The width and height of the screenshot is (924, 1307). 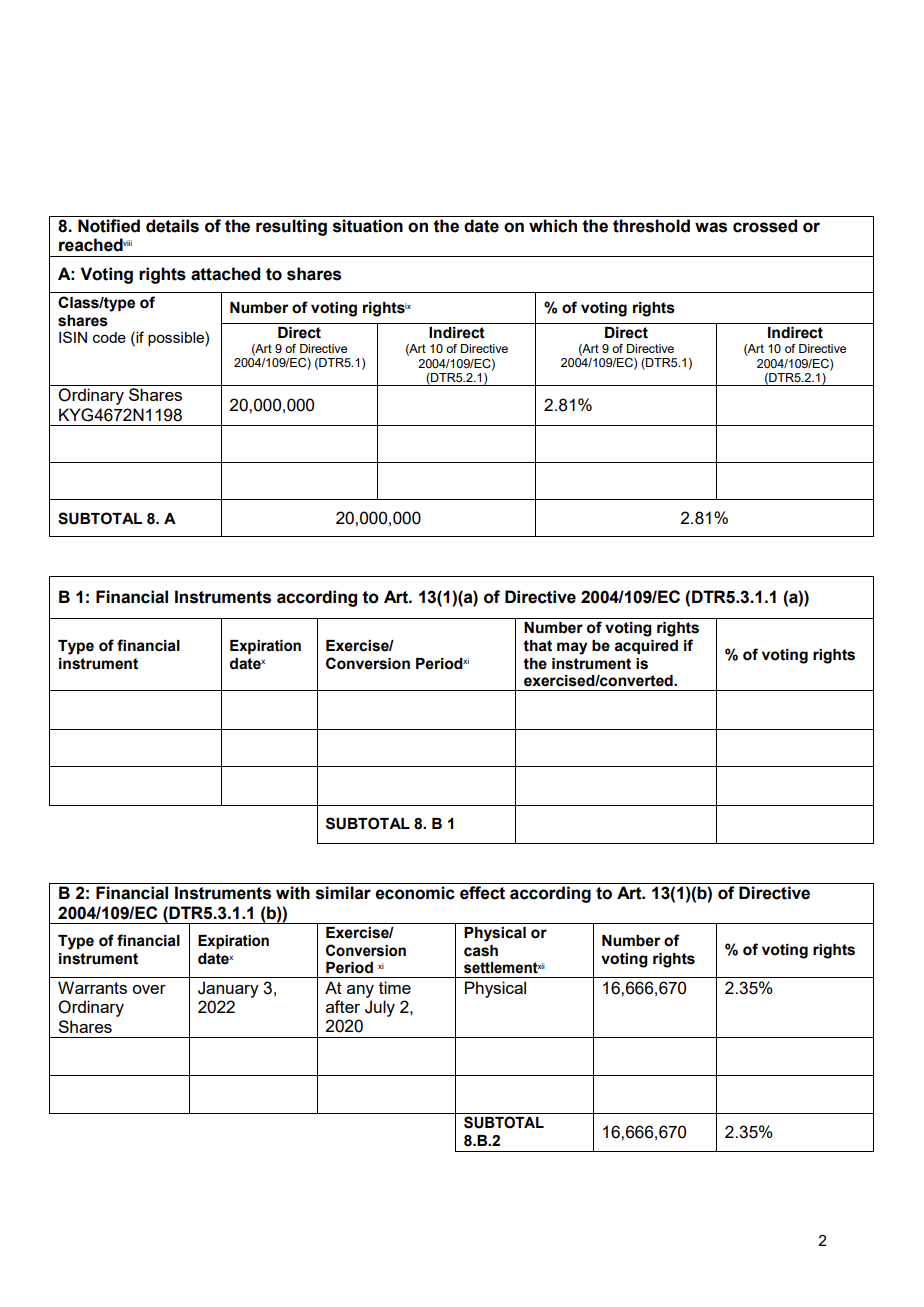 What do you see at coordinates (293, 893) in the screenshot?
I see `with` at bounding box center [293, 893].
